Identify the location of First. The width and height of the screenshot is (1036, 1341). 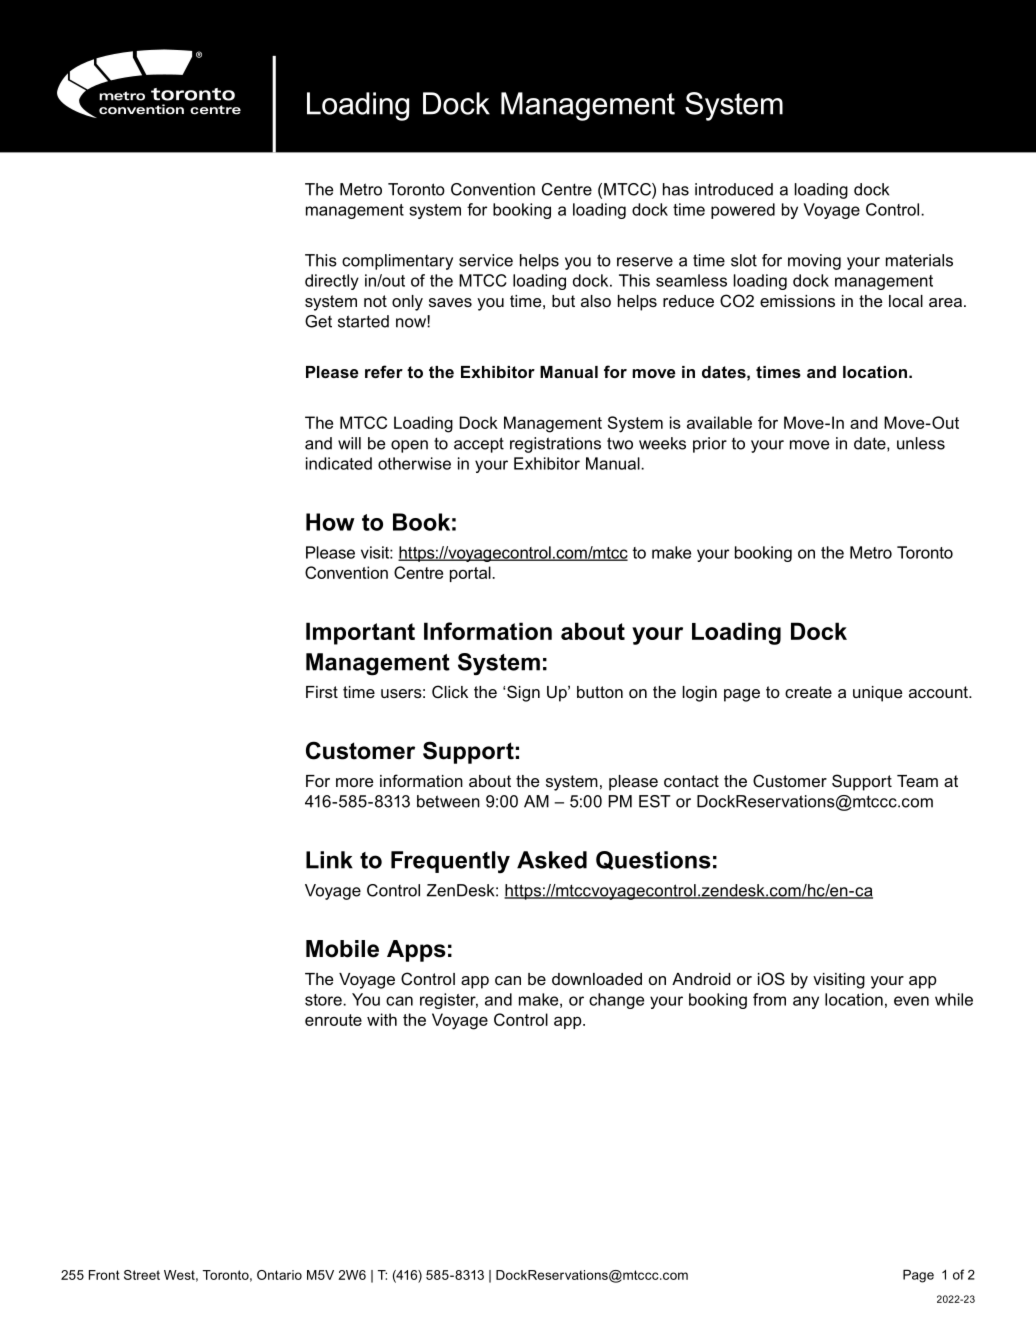
(322, 692).
